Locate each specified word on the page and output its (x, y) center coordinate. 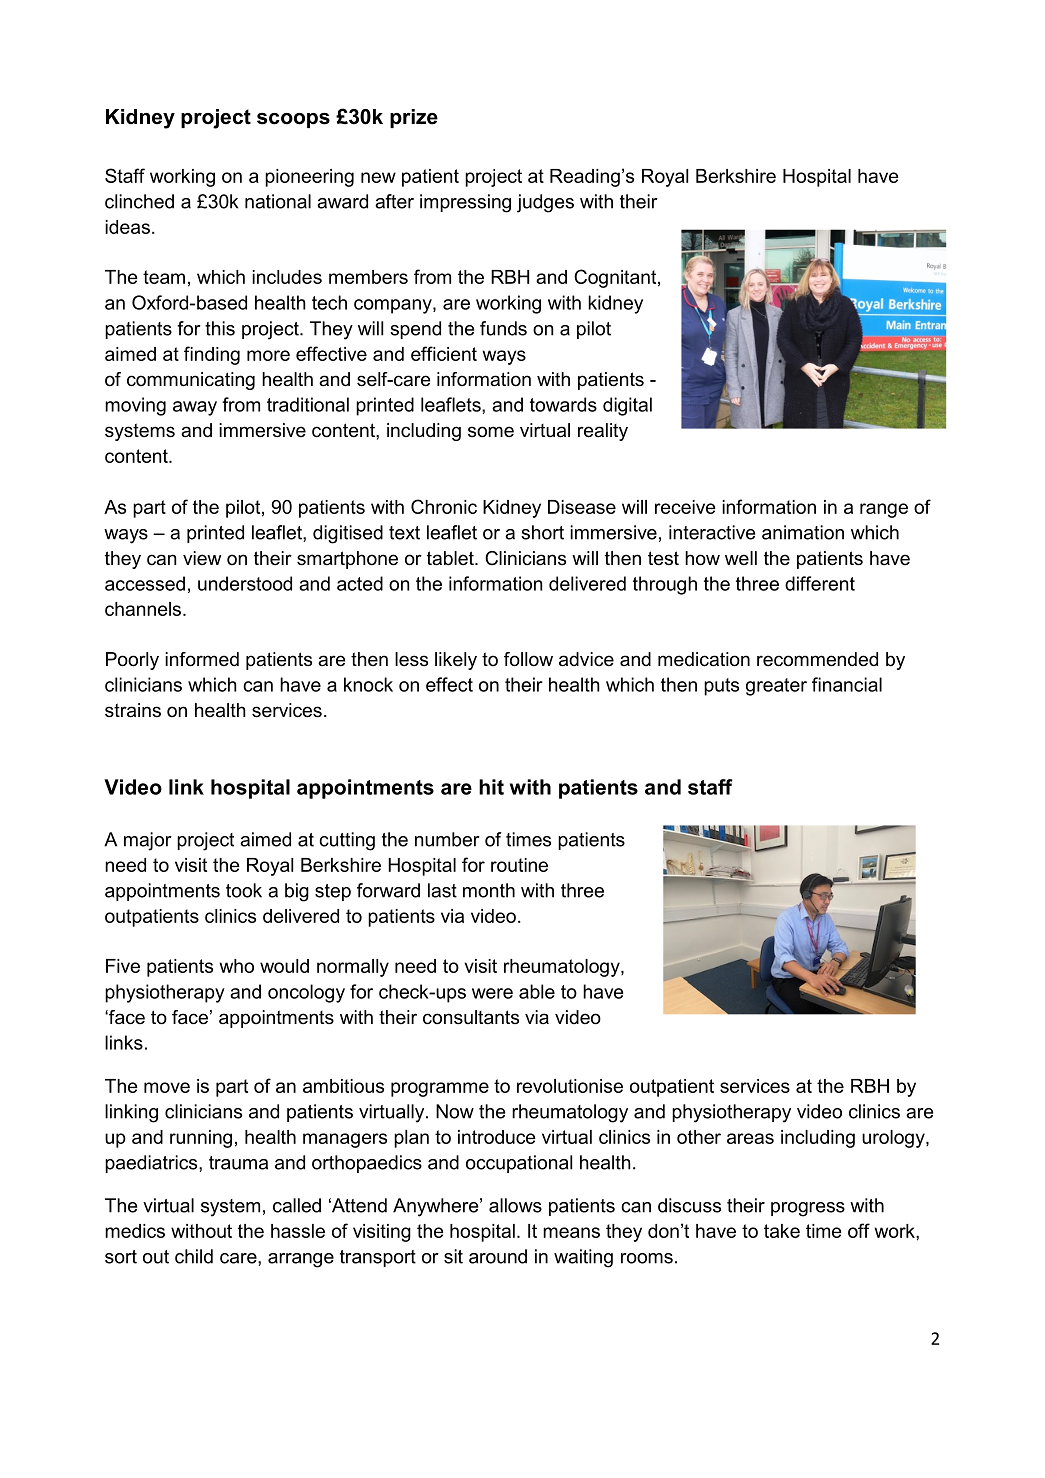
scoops (293, 120)
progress (808, 1209)
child (194, 1256)
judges (545, 203)
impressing (465, 203)
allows (515, 1205)
